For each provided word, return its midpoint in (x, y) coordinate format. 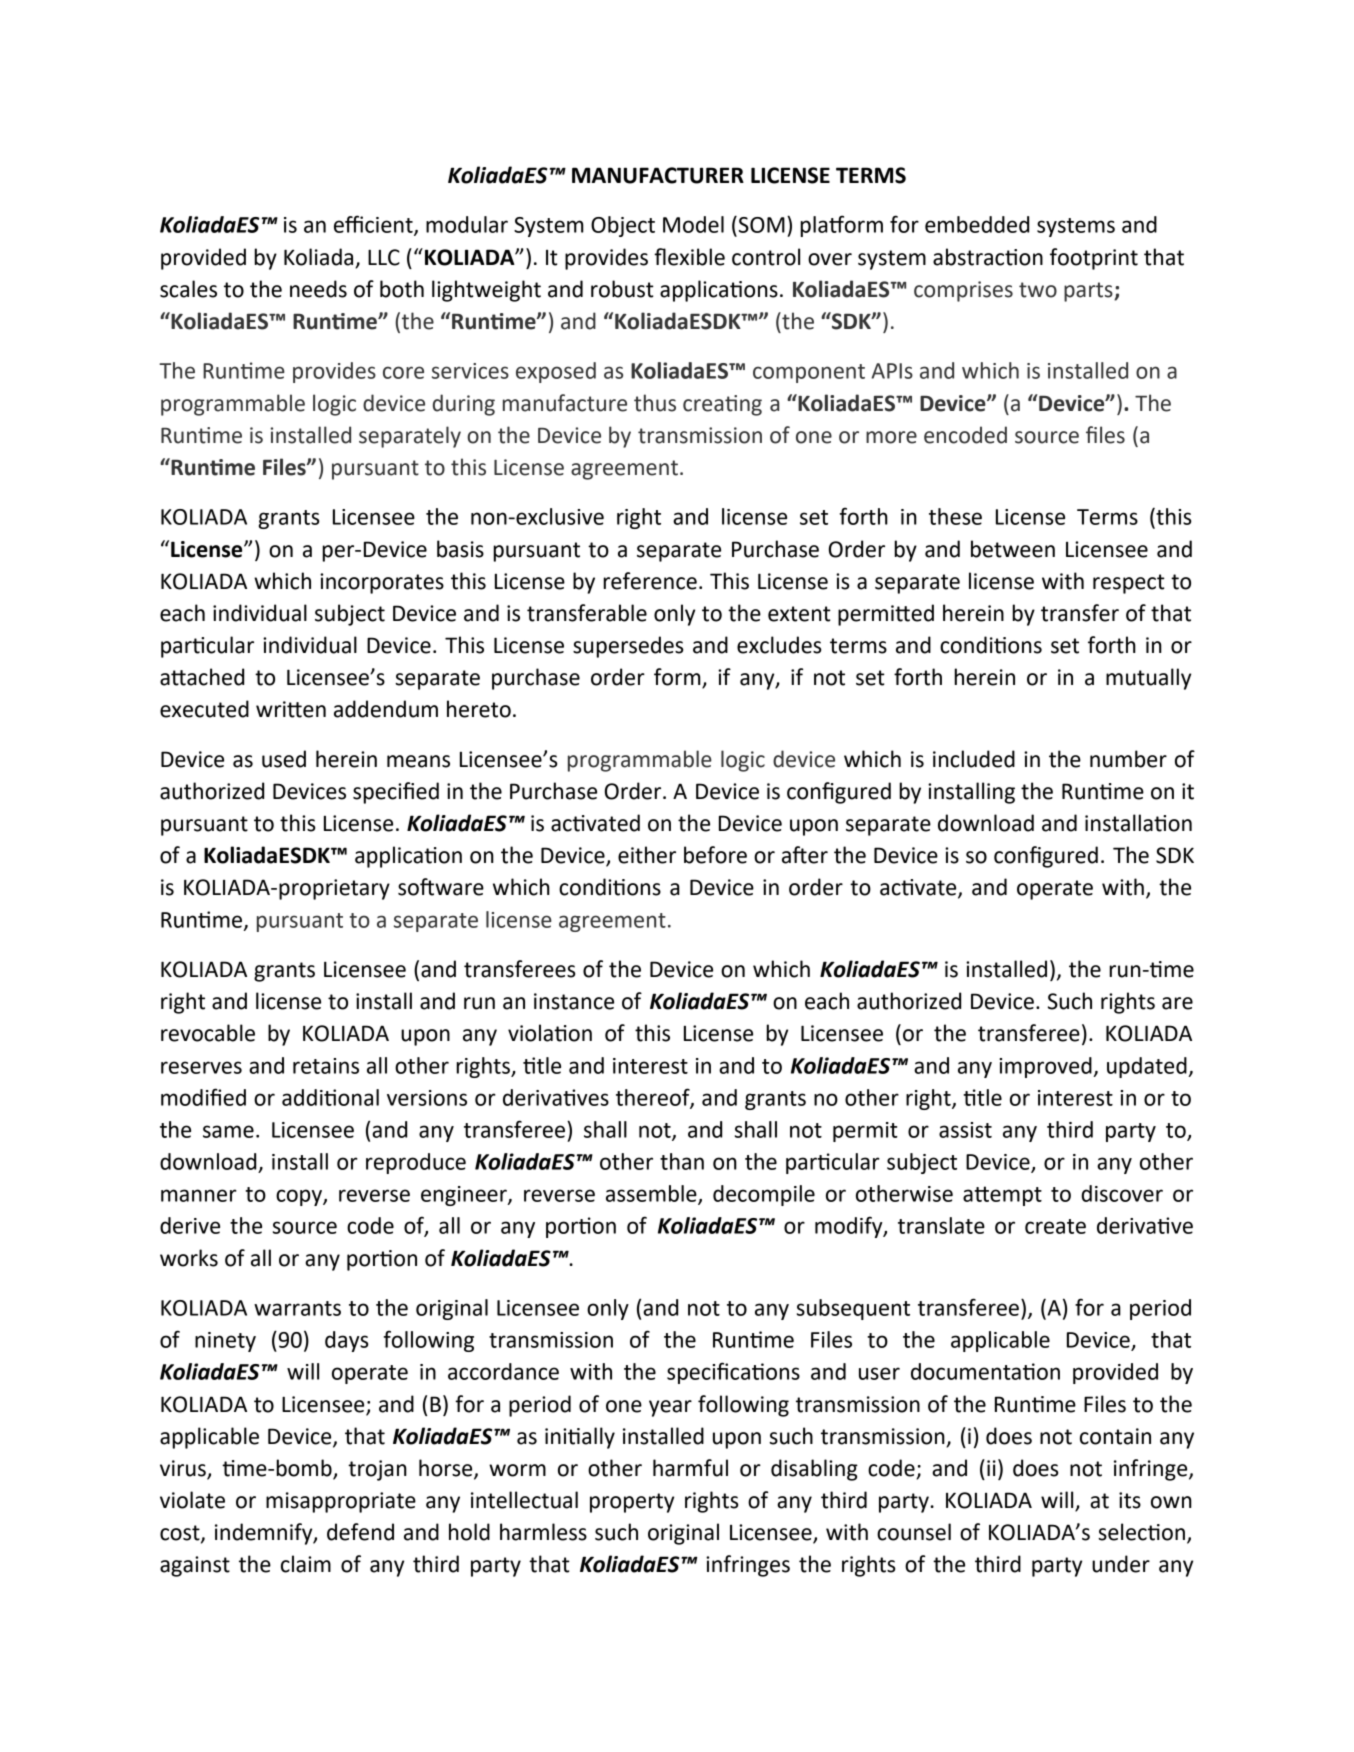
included (974, 759)
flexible (689, 257)
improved (1046, 1067)
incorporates (382, 583)
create (1055, 1226)
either (647, 855)
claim (306, 1564)
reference (650, 581)
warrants (297, 1308)
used (284, 759)
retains (326, 1066)
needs (318, 289)
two (1038, 290)
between (1013, 549)
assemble (652, 1194)
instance (574, 1001)
